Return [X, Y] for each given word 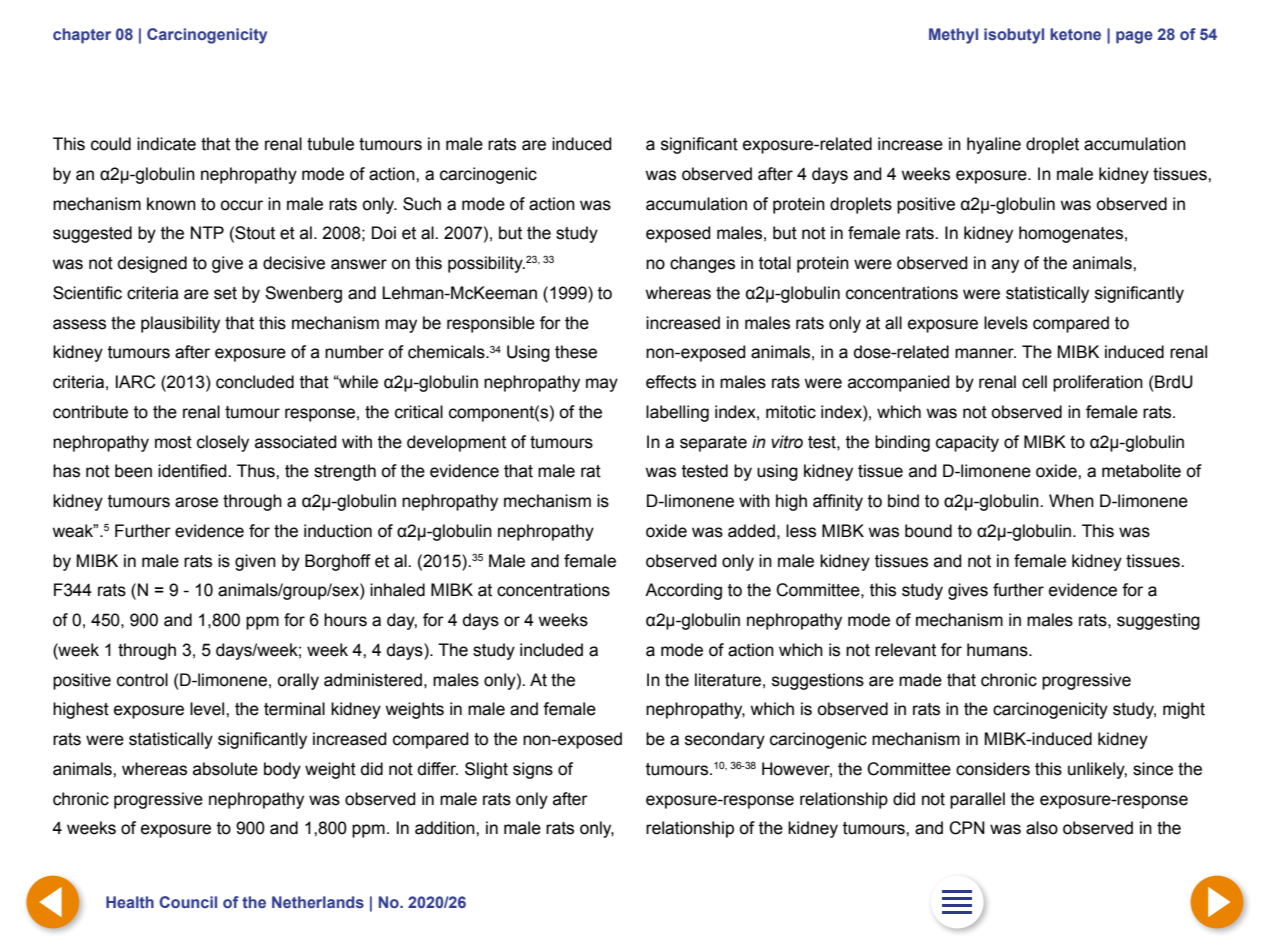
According [683, 591]
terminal [294, 709]
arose [196, 502]
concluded [255, 382]
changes [702, 264]
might [1184, 710]
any [1005, 266]
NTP [207, 232]
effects [671, 382]
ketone [1075, 34]
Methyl [953, 36]
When [1071, 501]
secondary [725, 740]
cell [1034, 382]
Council [188, 902]
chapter [82, 36]
